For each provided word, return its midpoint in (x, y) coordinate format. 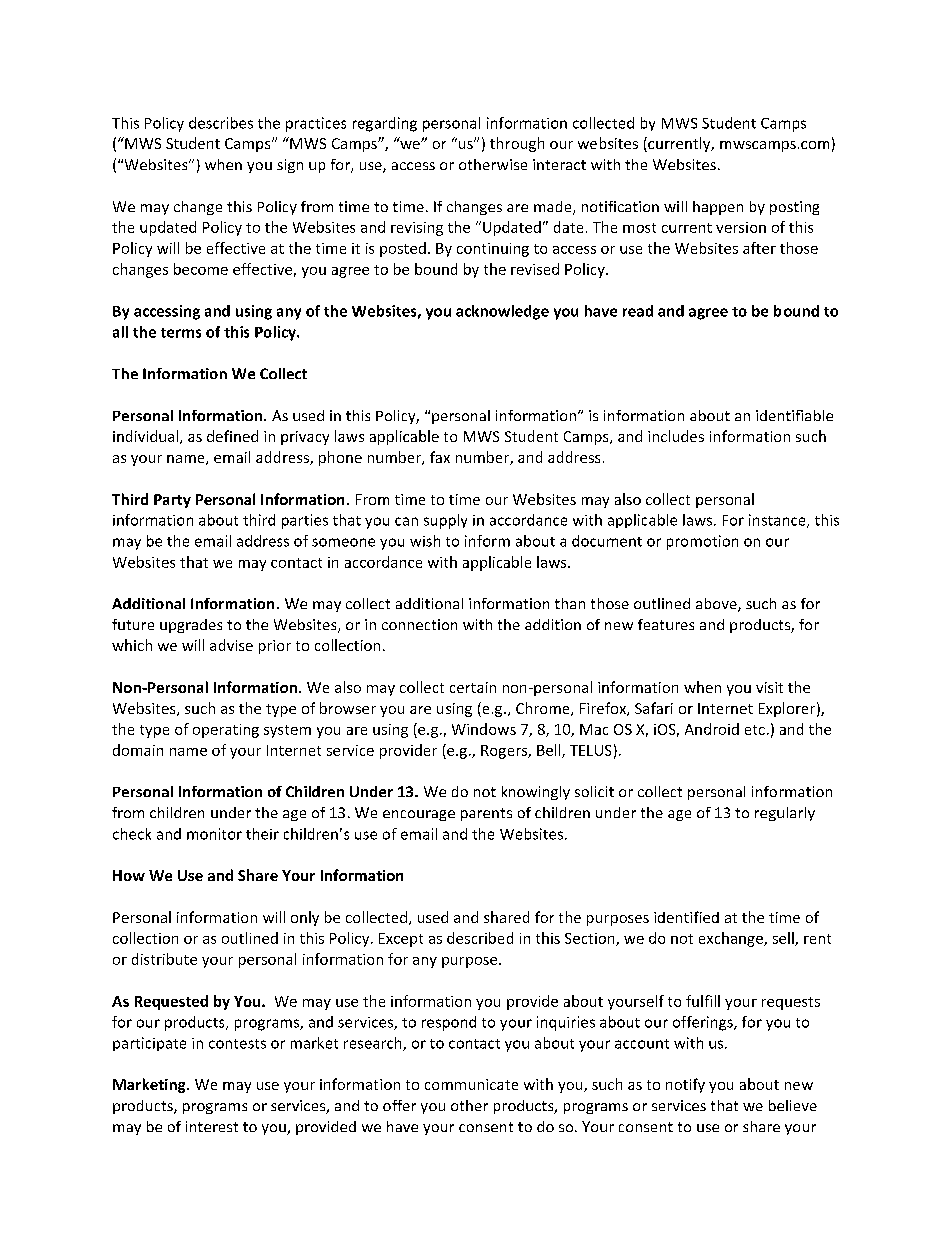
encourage (419, 815)
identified (686, 917)
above (717, 605)
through (517, 144)
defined (232, 436)
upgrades (191, 626)
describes (221, 123)
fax (440, 457)
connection (419, 624)
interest (212, 1126)
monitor (214, 834)
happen (718, 208)
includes (676, 436)
